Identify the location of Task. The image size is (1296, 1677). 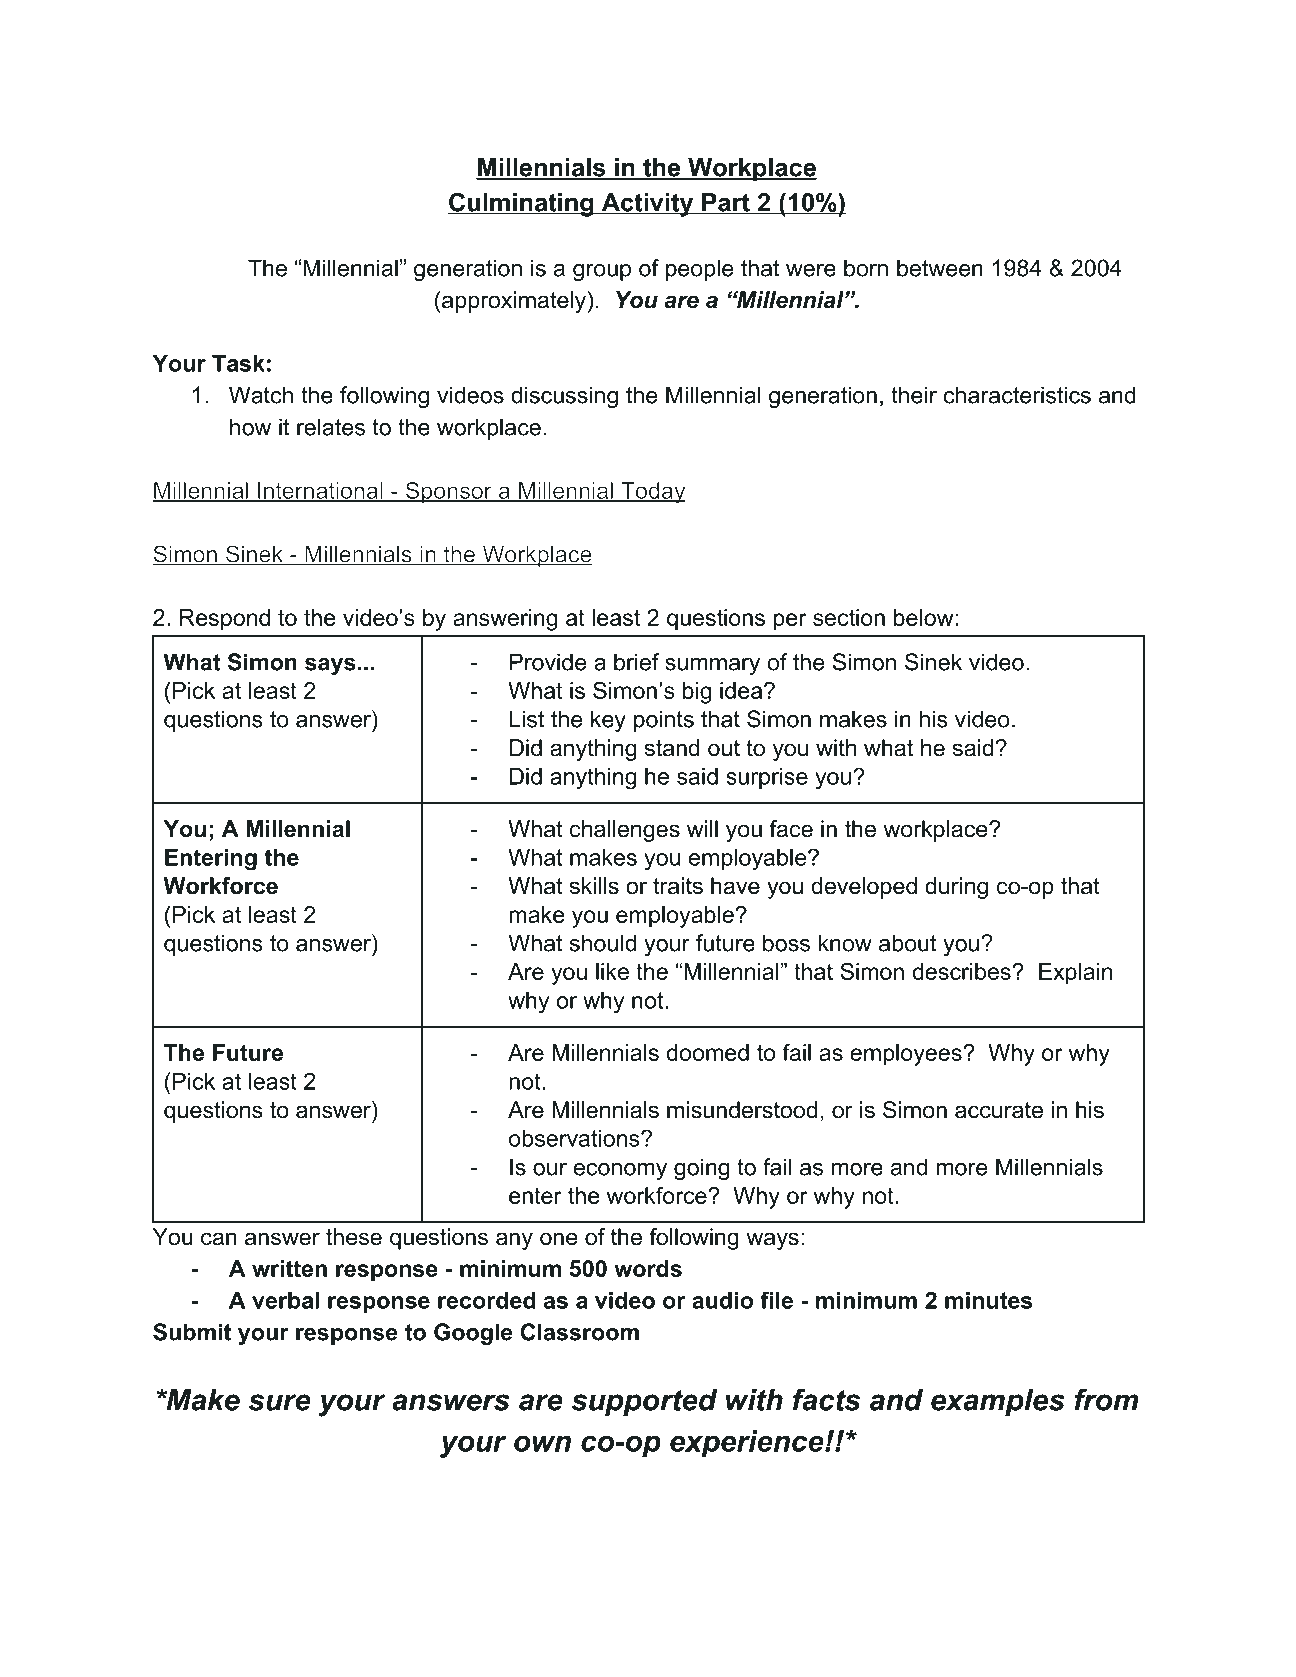
(238, 363).
